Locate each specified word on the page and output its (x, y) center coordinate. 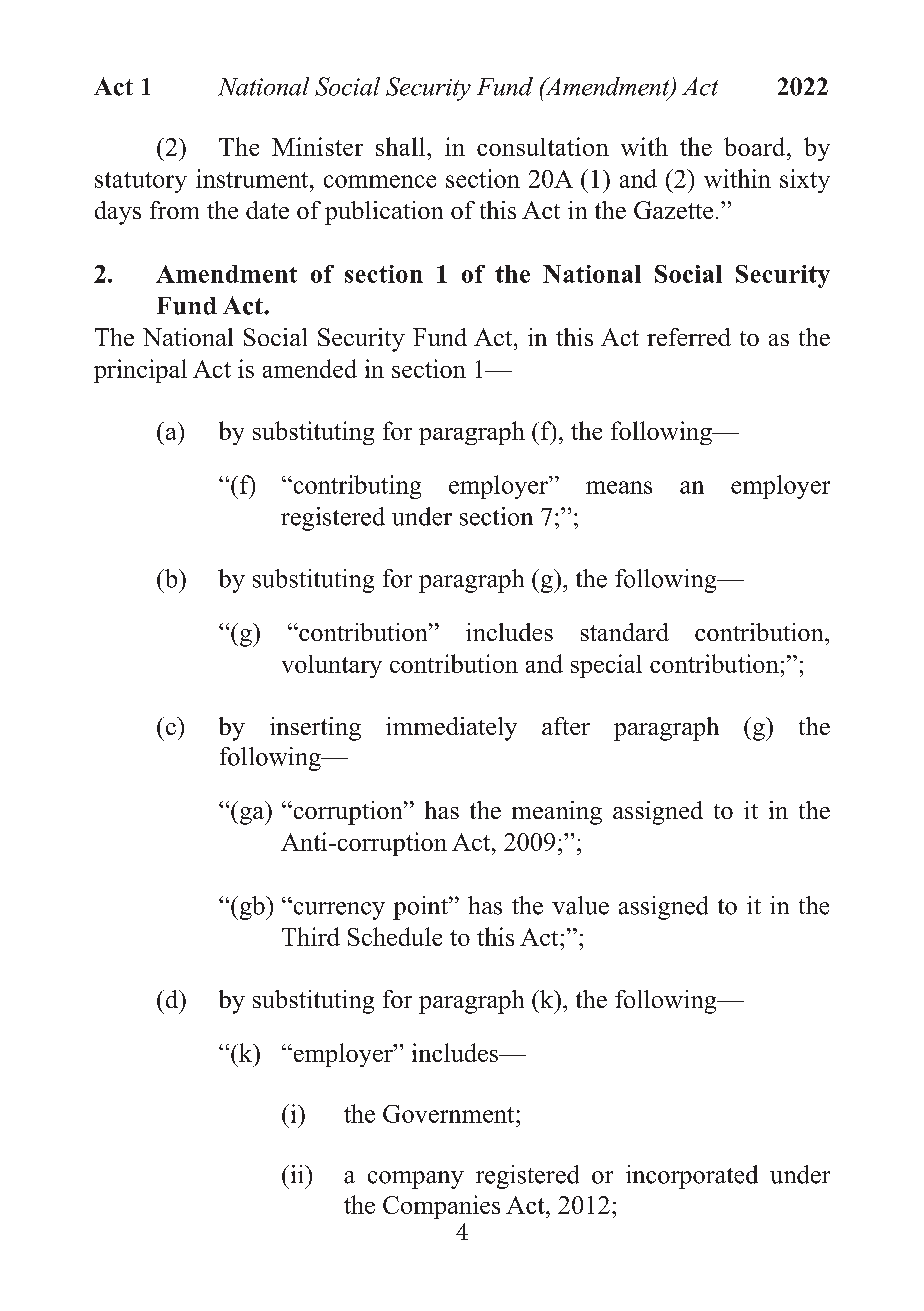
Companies (441, 1207)
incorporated (692, 1177)
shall (402, 146)
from (174, 210)
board (756, 146)
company (416, 1180)
